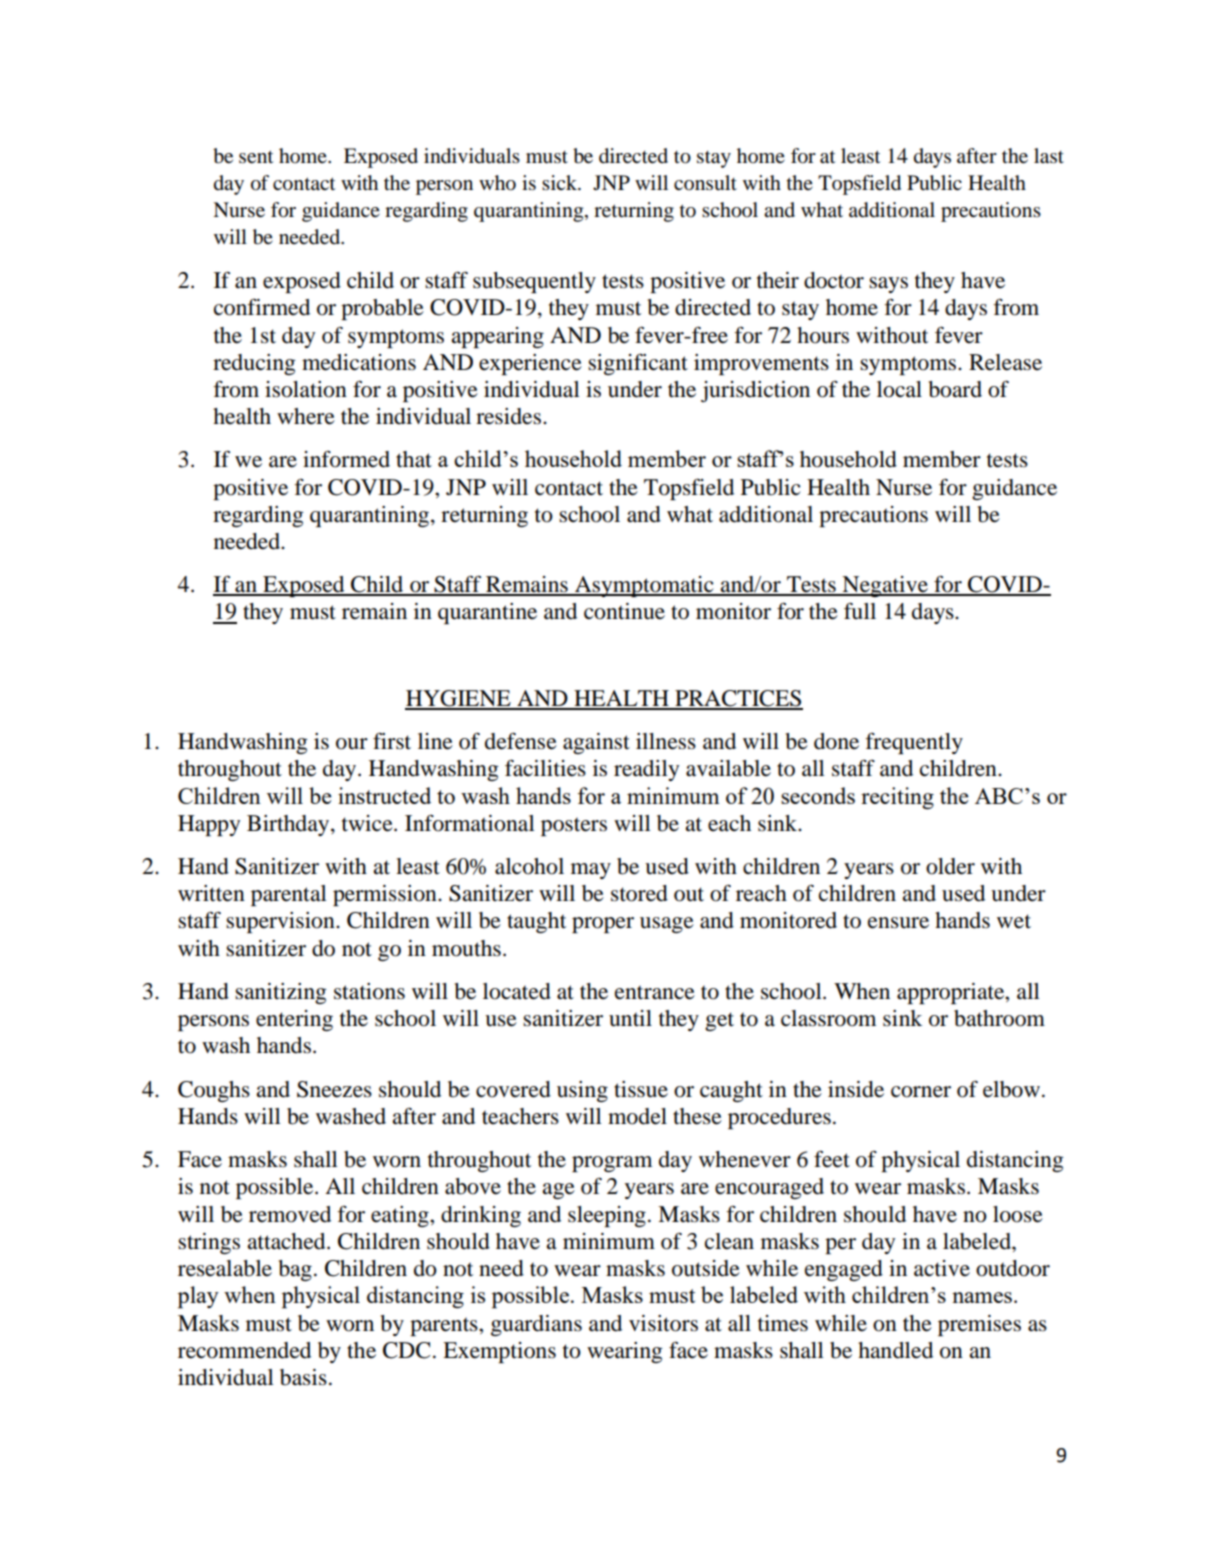 Image resolution: width=1209 pixels, height=1565 pixels. I want to click on basis, so click(303, 1377).
